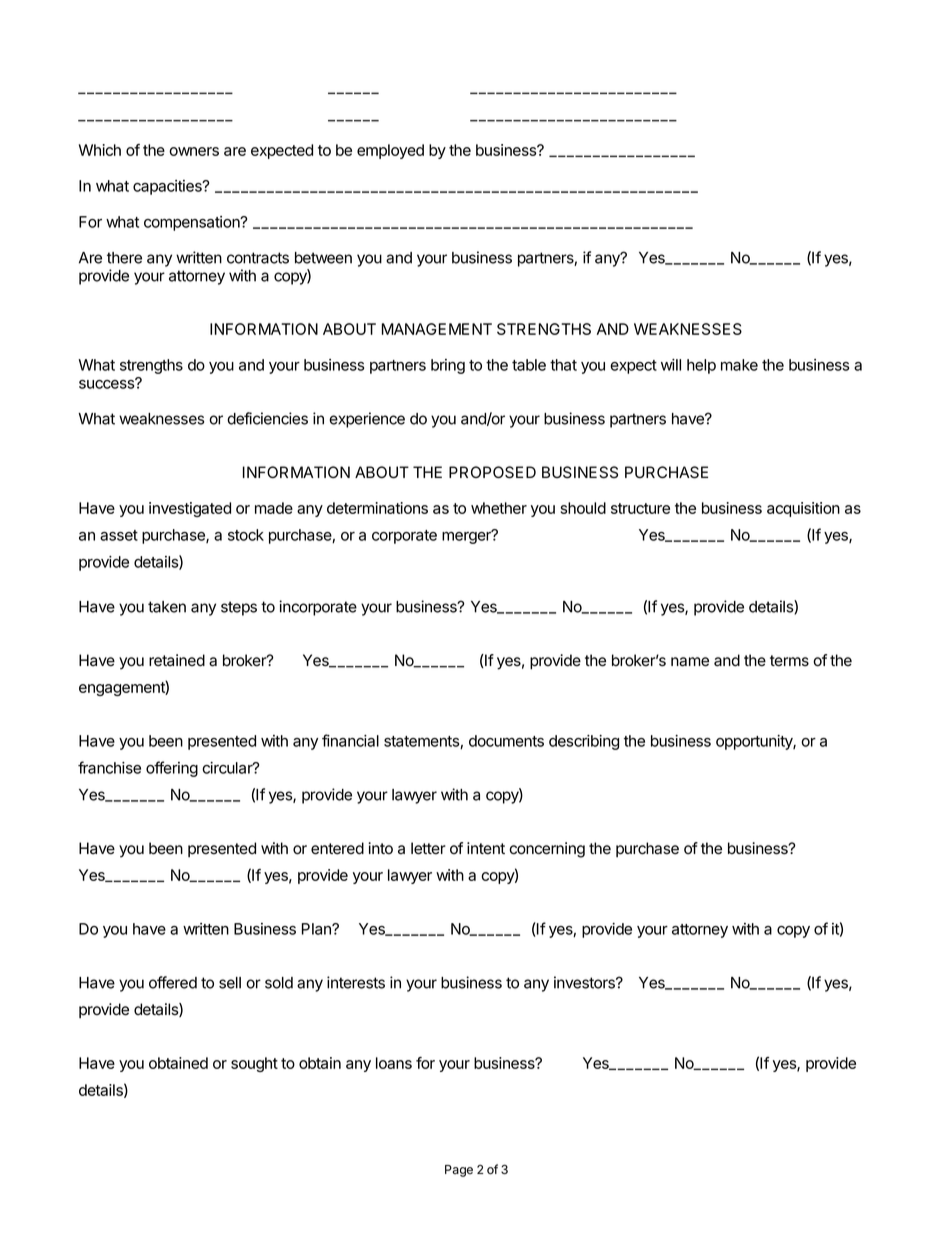 Image resolution: width=952 pixels, height=1233 pixels. Describe the element at coordinates (177, 660) in the screenshot. I see `retained` at that location.
